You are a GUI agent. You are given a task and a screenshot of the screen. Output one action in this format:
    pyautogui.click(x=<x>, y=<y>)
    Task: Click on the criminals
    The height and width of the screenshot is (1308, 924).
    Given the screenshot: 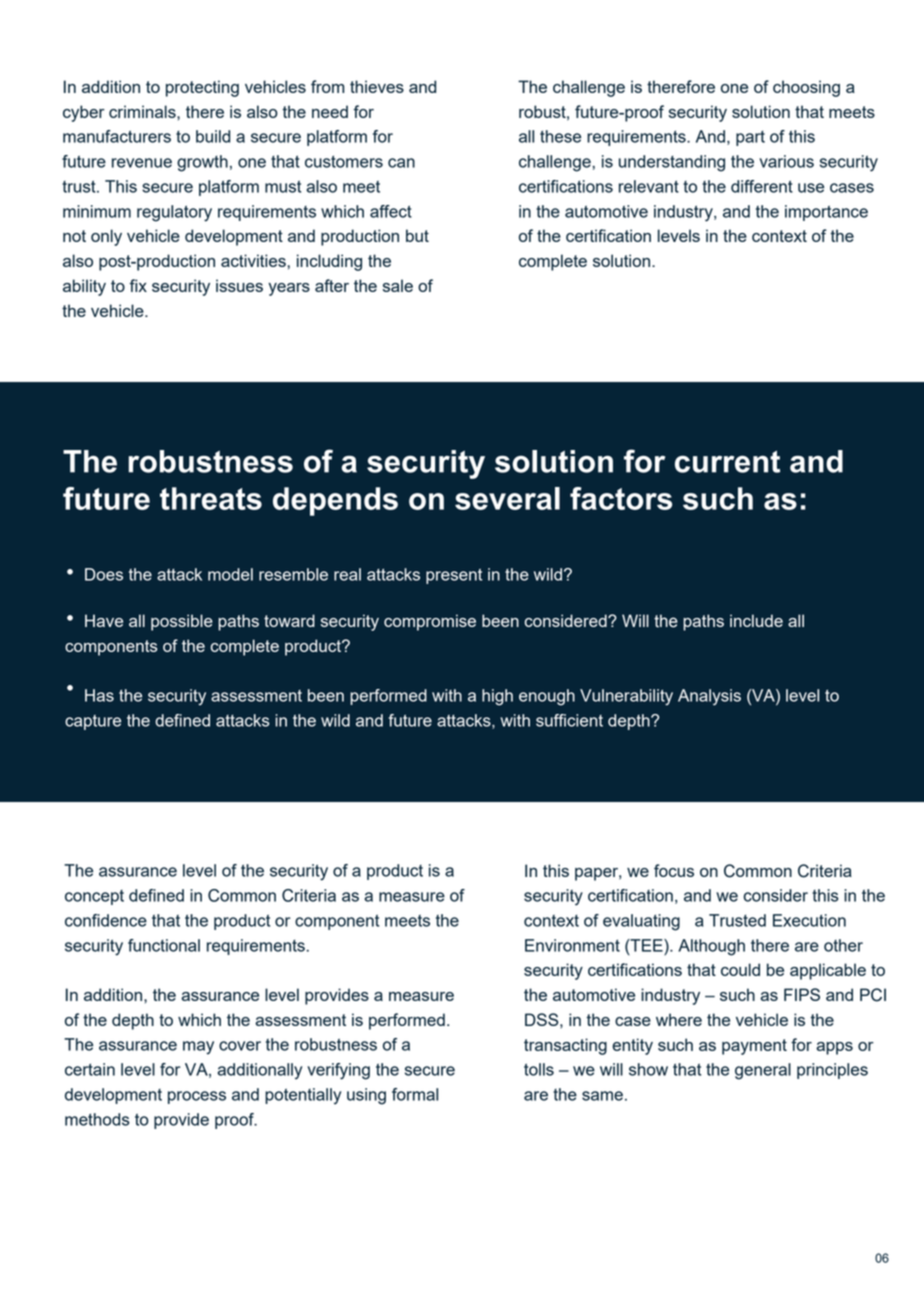 What is the action you would take?
    pyautogui.click(x=143, y=111)
